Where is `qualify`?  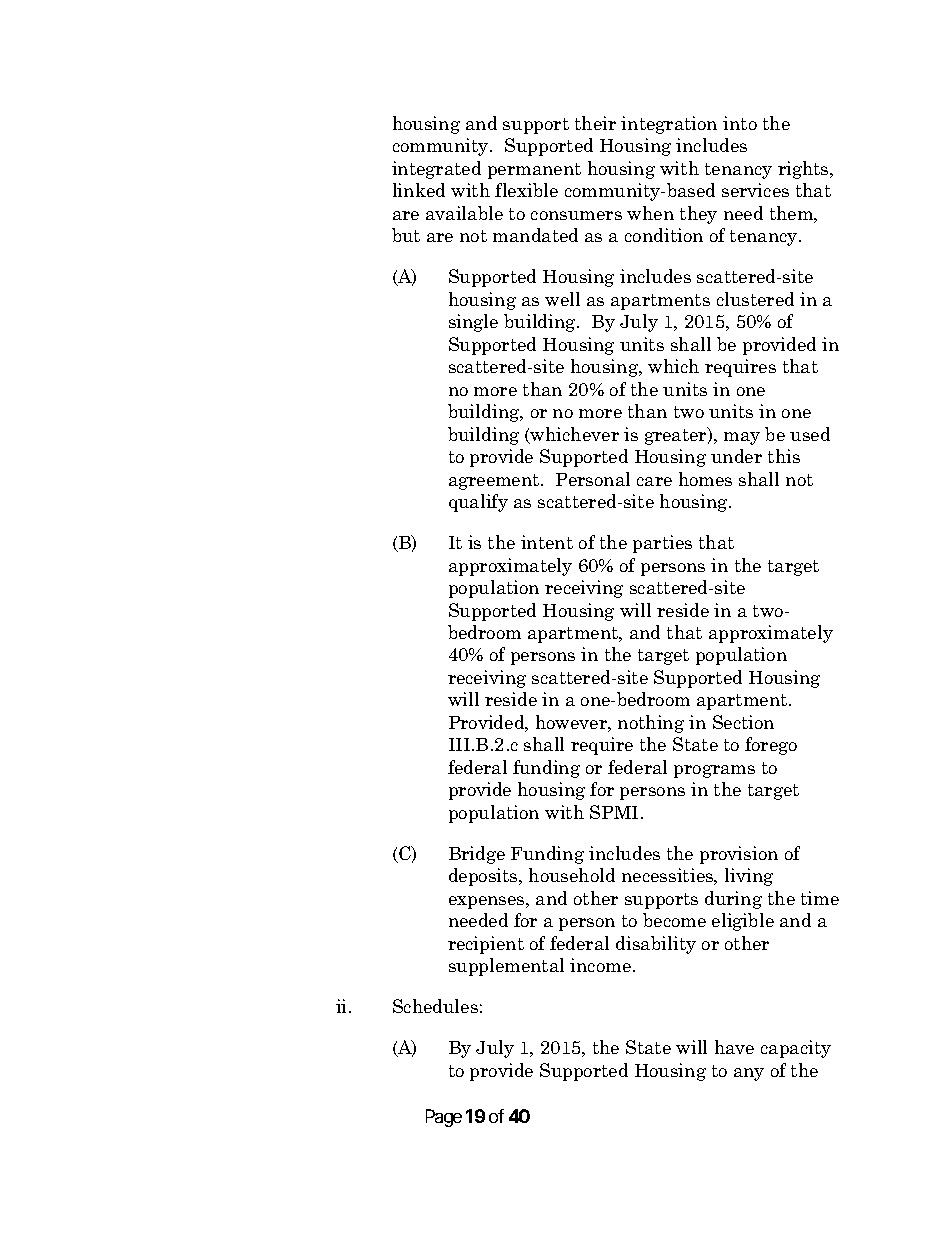
qualify is located at coordinates (478, 503).
